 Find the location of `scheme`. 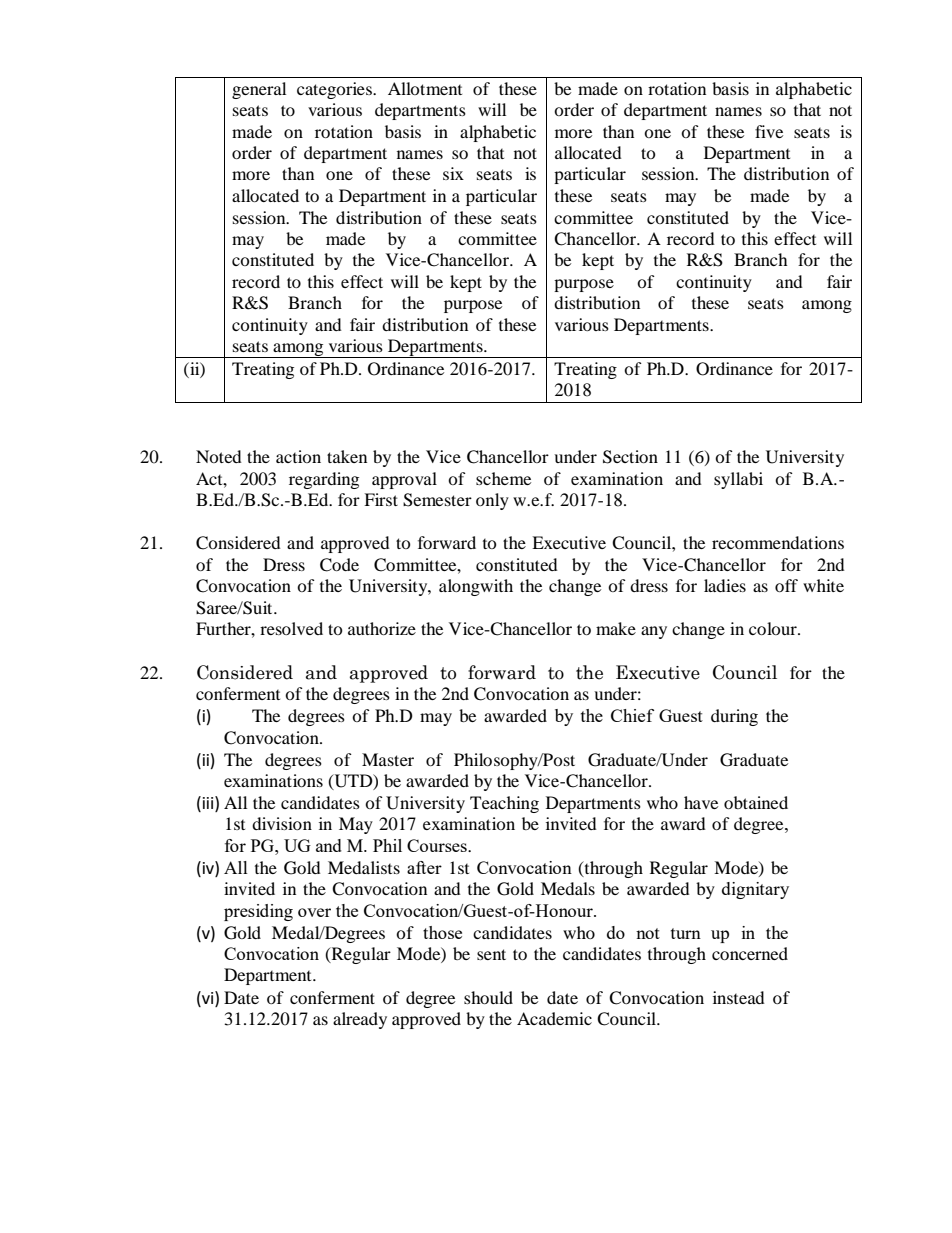

scheme is located at coordinates (503, 478).
